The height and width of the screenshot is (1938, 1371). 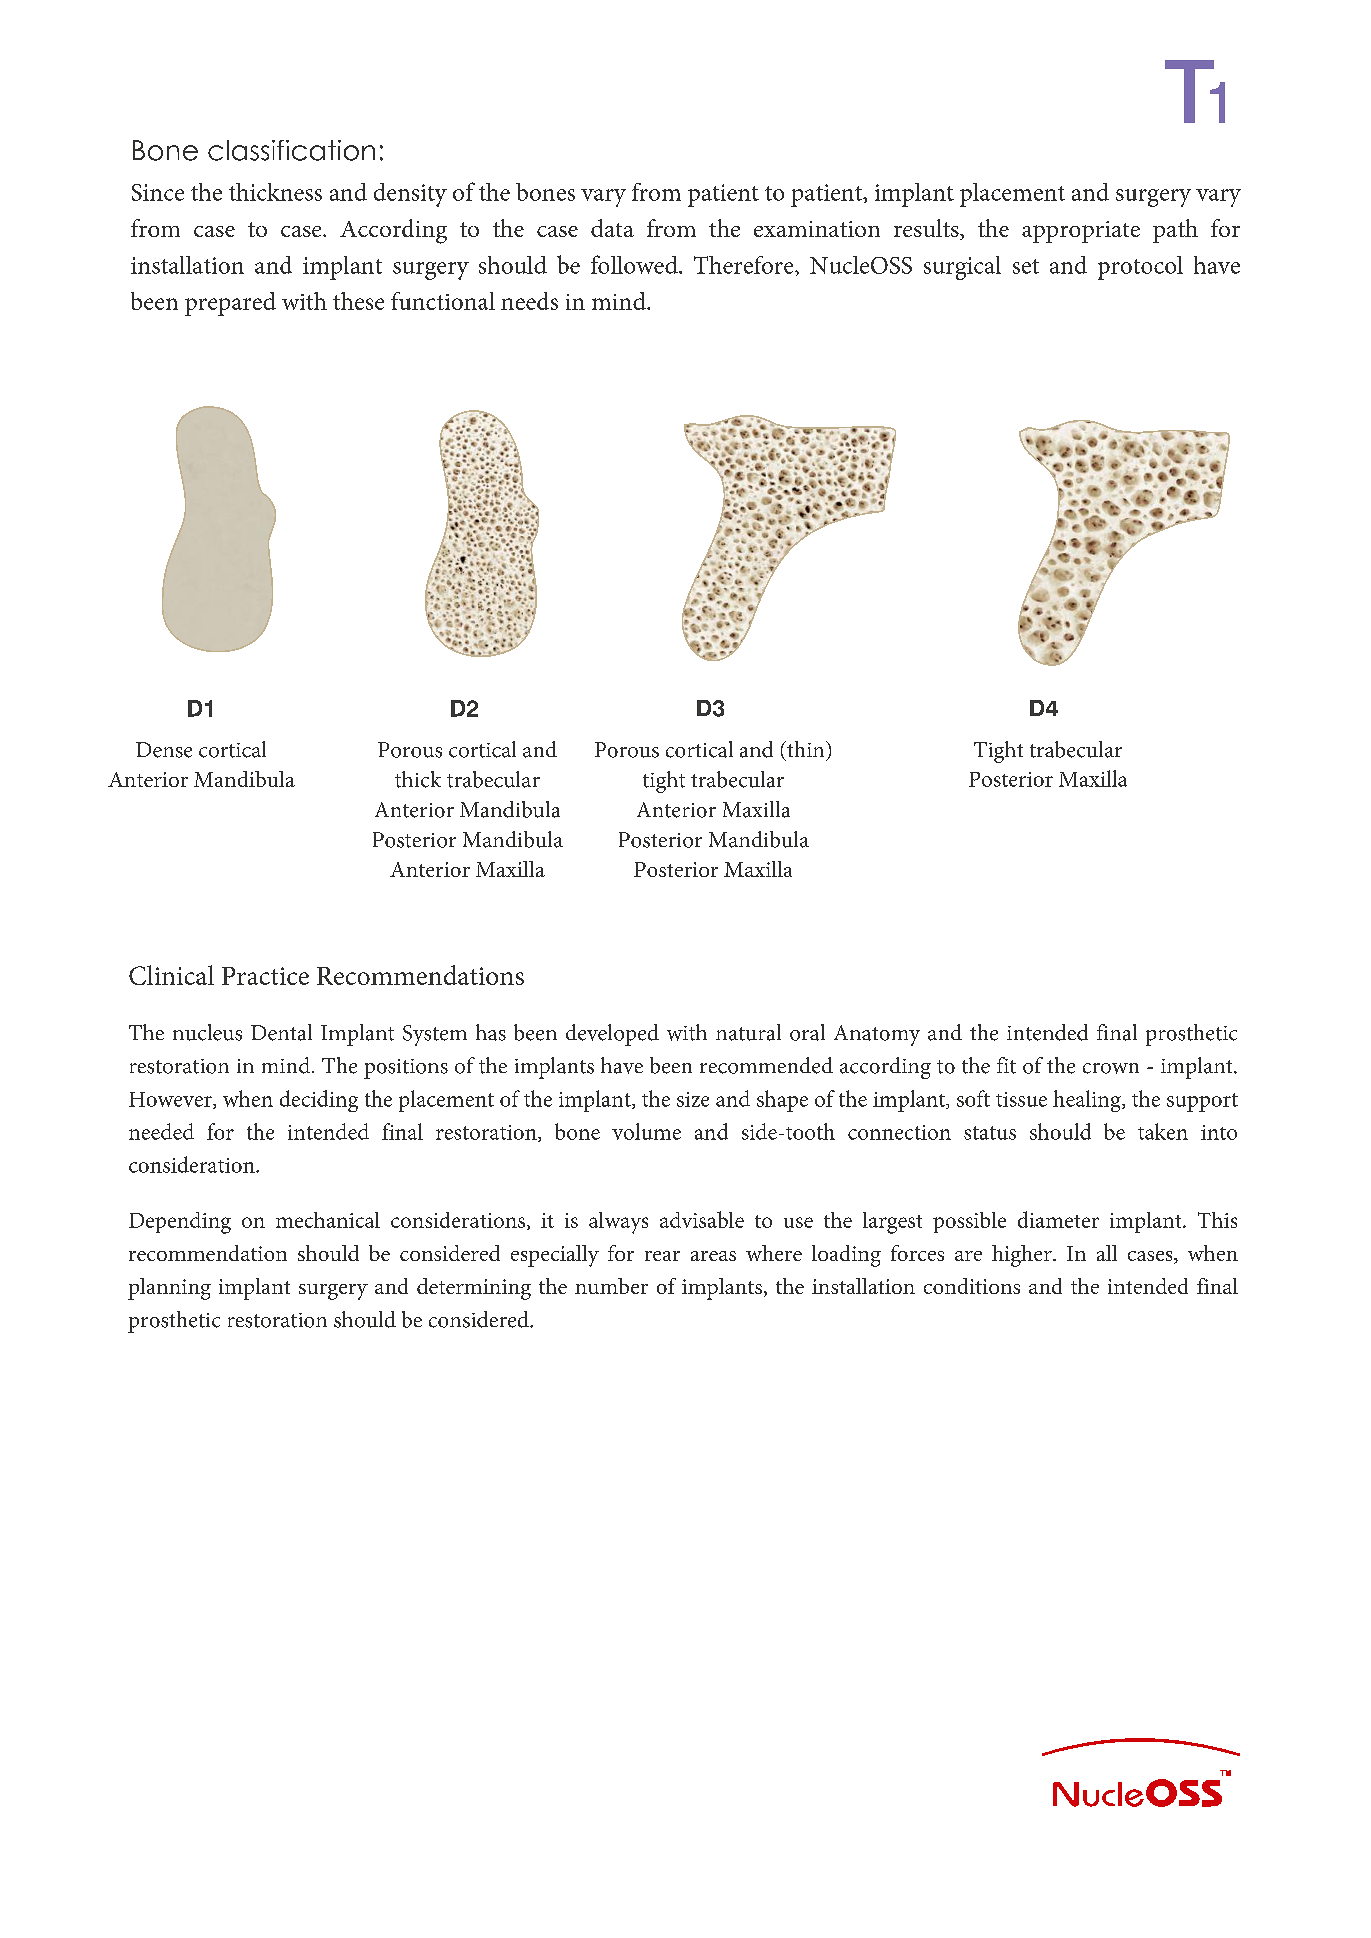 I want to click on data, so click(x=612, y=228).
